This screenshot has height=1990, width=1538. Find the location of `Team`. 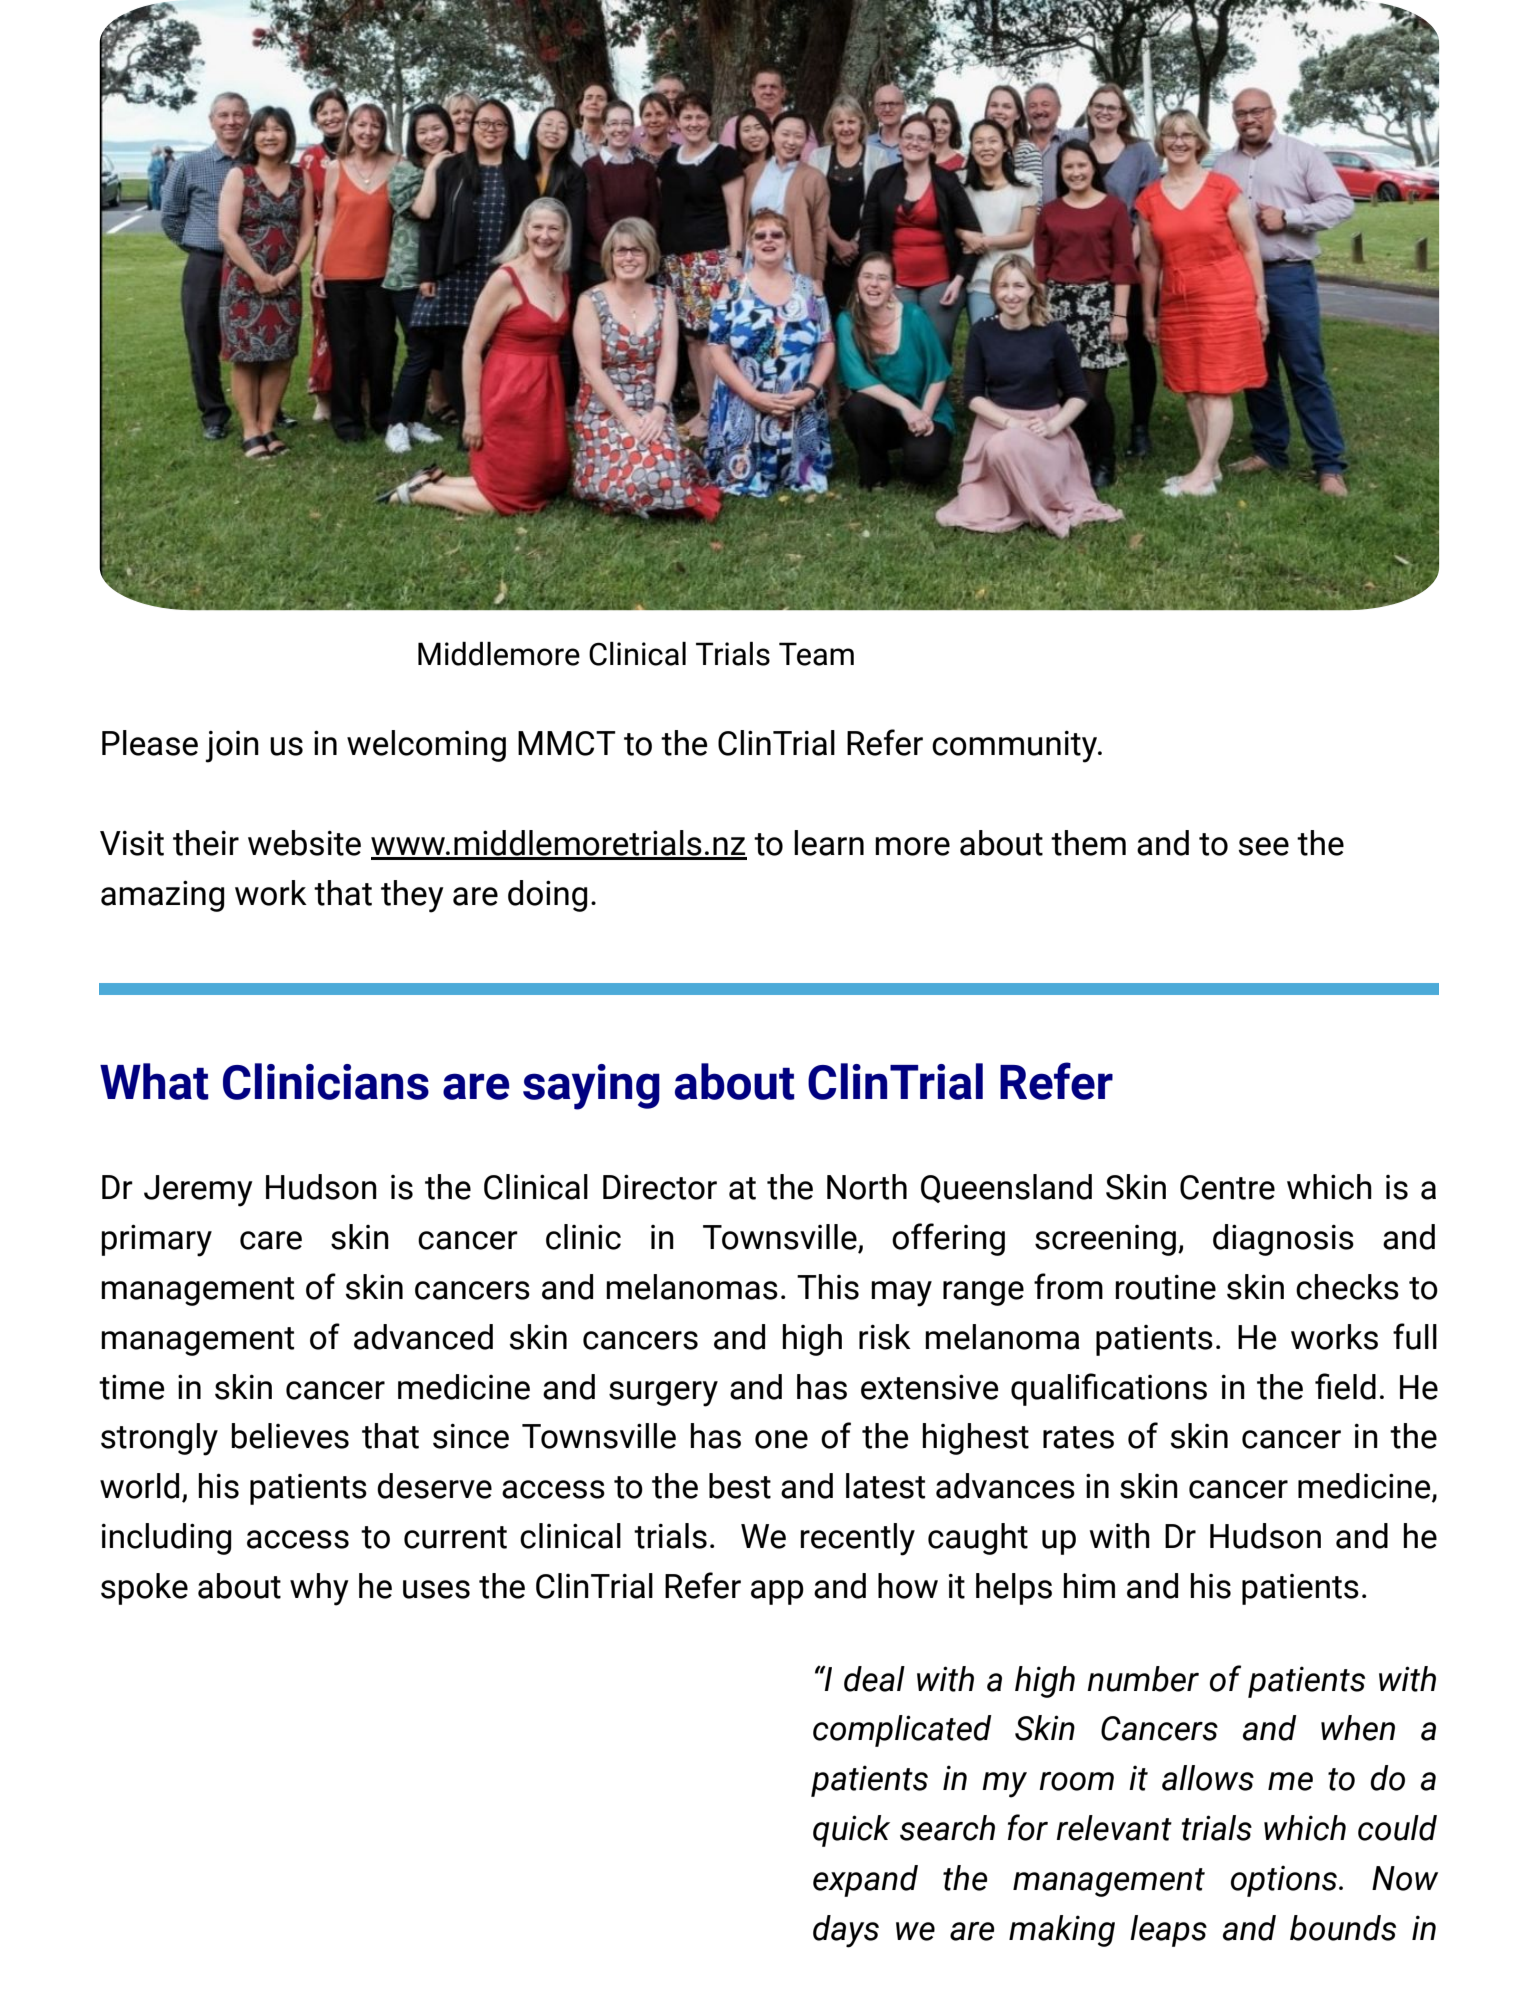

Team is located at coordinates (816, 654).
